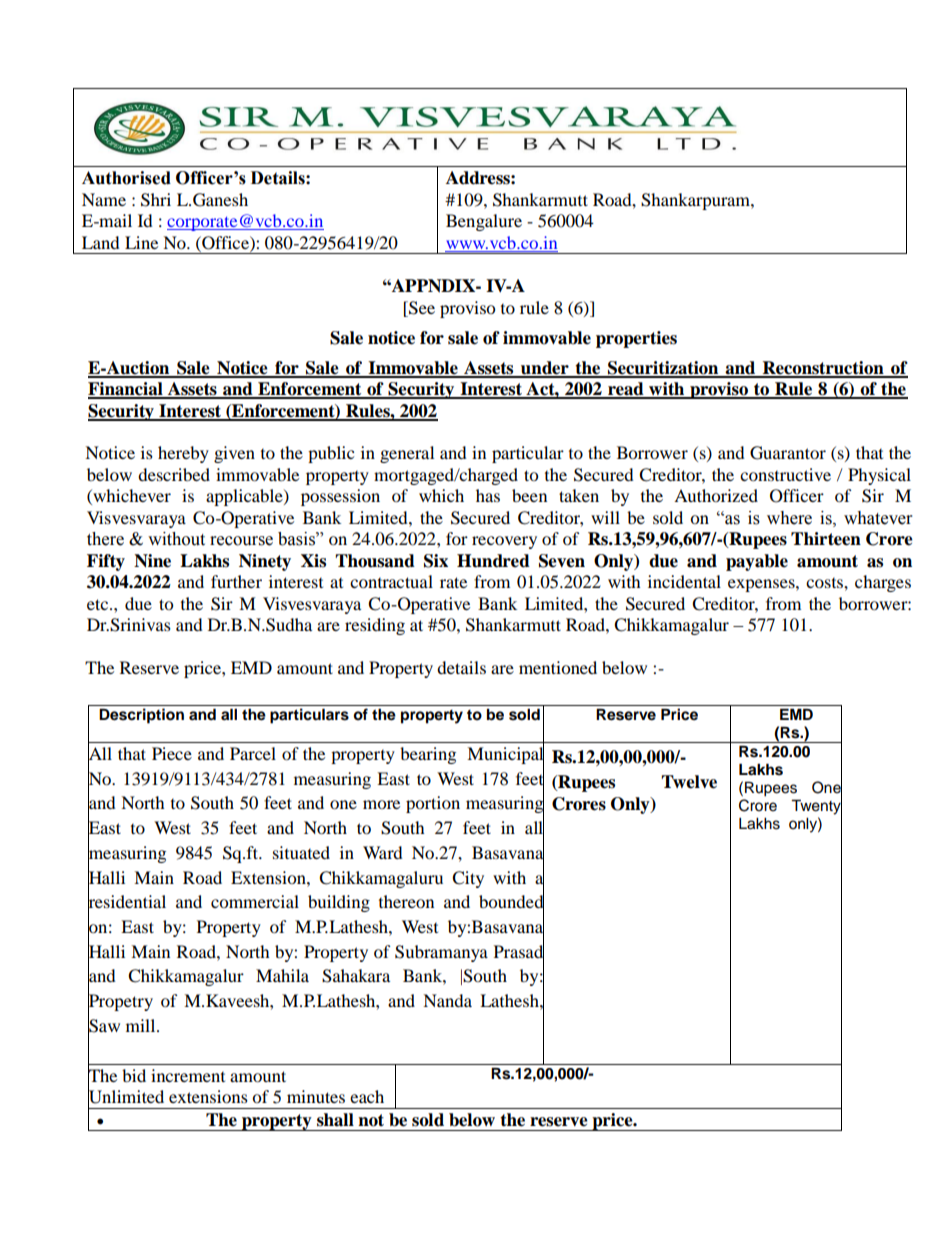 Image resolution: width=952 pixels, height=1233 pixels. Describe the element at coordinates (558, 667) in the document. I see `mentioned` at that location.
